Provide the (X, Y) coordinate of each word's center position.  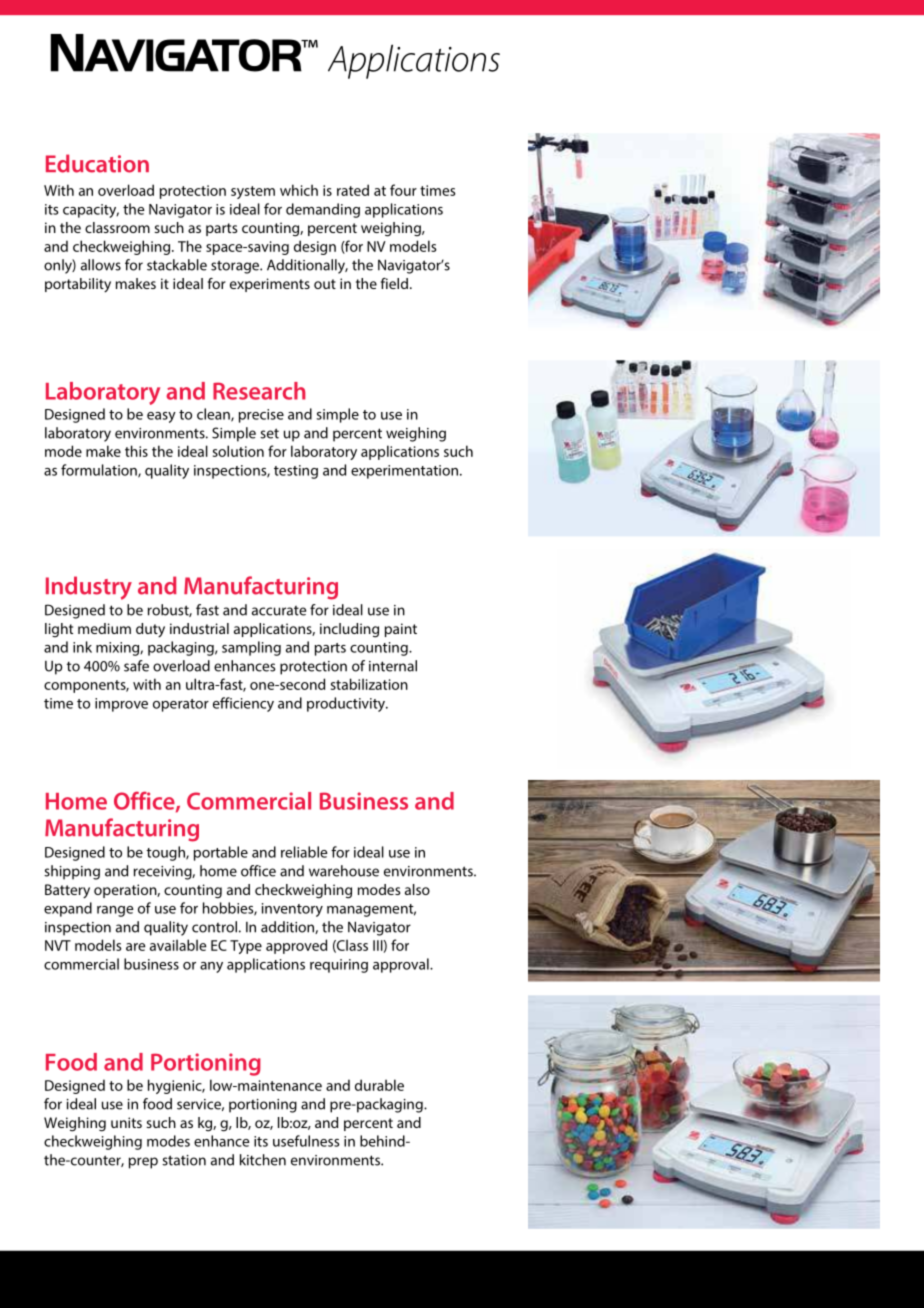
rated (353, 190)
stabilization (369, 684)
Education (97, 163)
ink (82, 647)
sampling (251, 648)
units (126, 1122)
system (253, 192)
